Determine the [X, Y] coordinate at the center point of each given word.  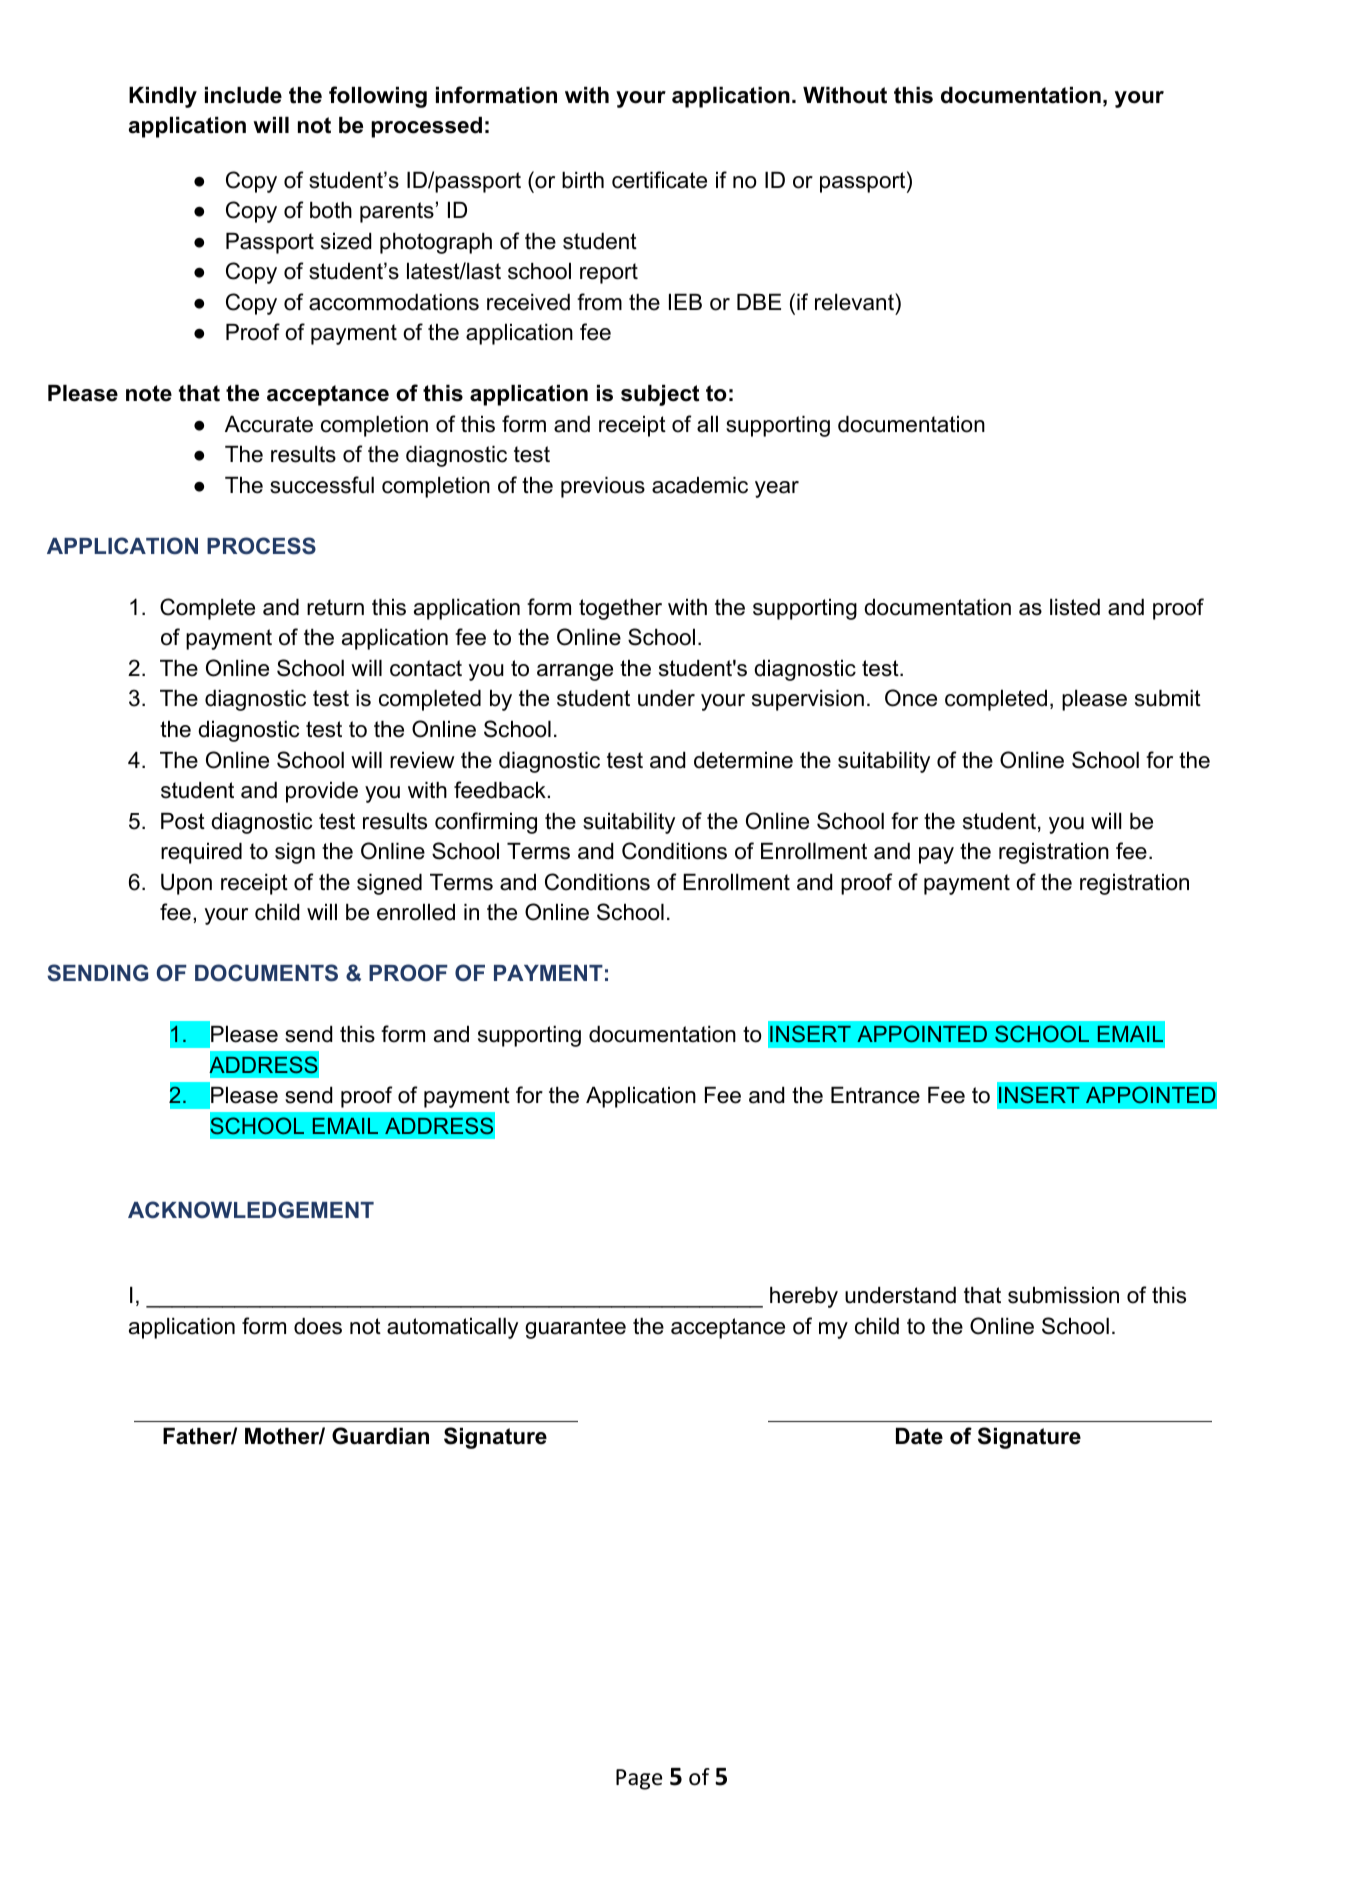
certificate [659, 180]
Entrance [875, 1095]
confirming [486, 823]
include [243, 95]
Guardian [380, 1436]
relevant [855, 302]
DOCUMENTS [266, 973]
